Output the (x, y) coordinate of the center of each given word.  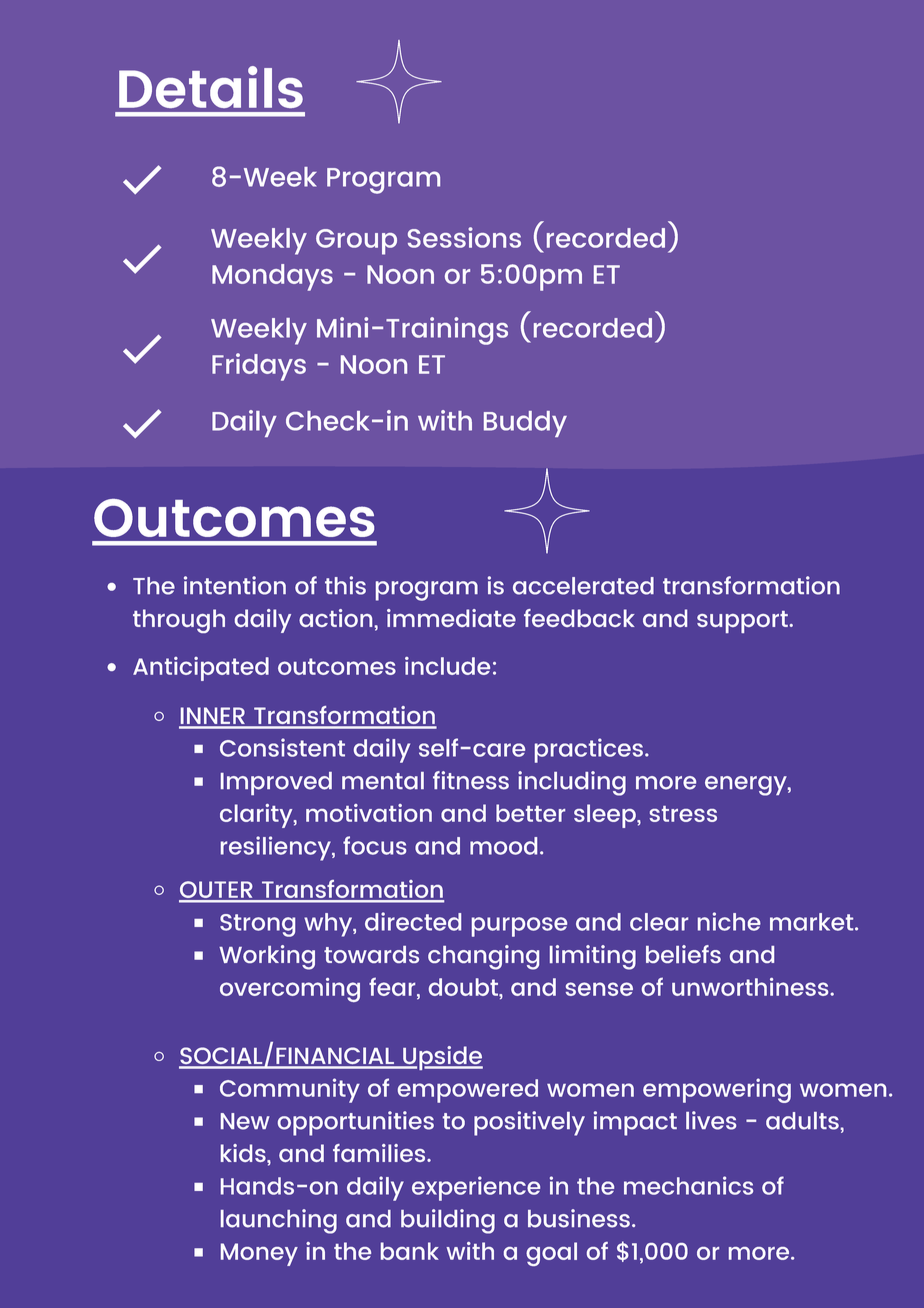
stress (683, 814)
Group (356, 242)
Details (211, 87)
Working (267, 957)
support (742, 622)
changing (483, 957)
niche (729, 921)
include (447, 666)
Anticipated (201, 669)
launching (279, 1221)
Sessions (464, 237)
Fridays (259, 367)
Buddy (525, 424)
